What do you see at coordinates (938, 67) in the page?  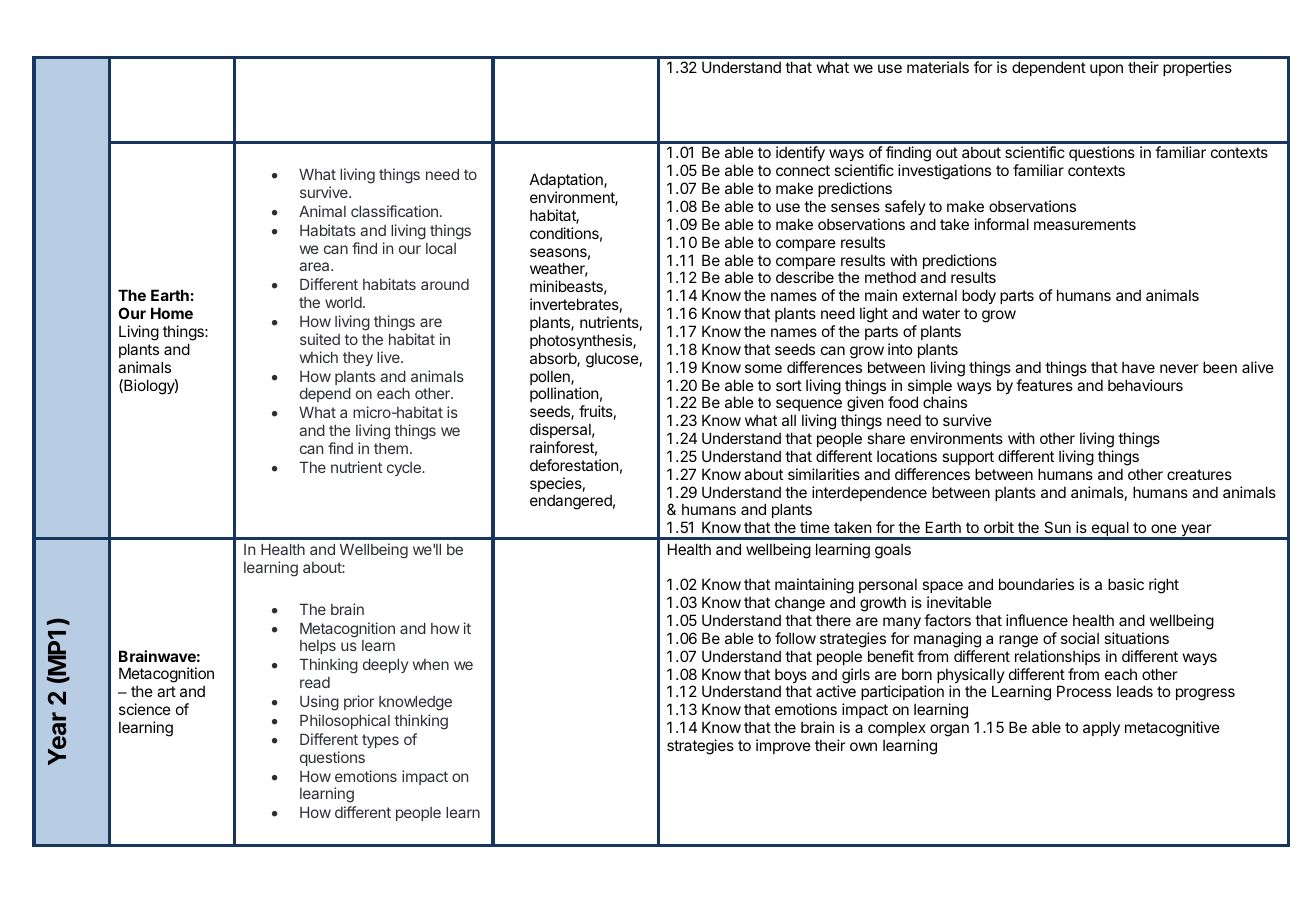 I see `materials` at bounding box center [938, 67].
